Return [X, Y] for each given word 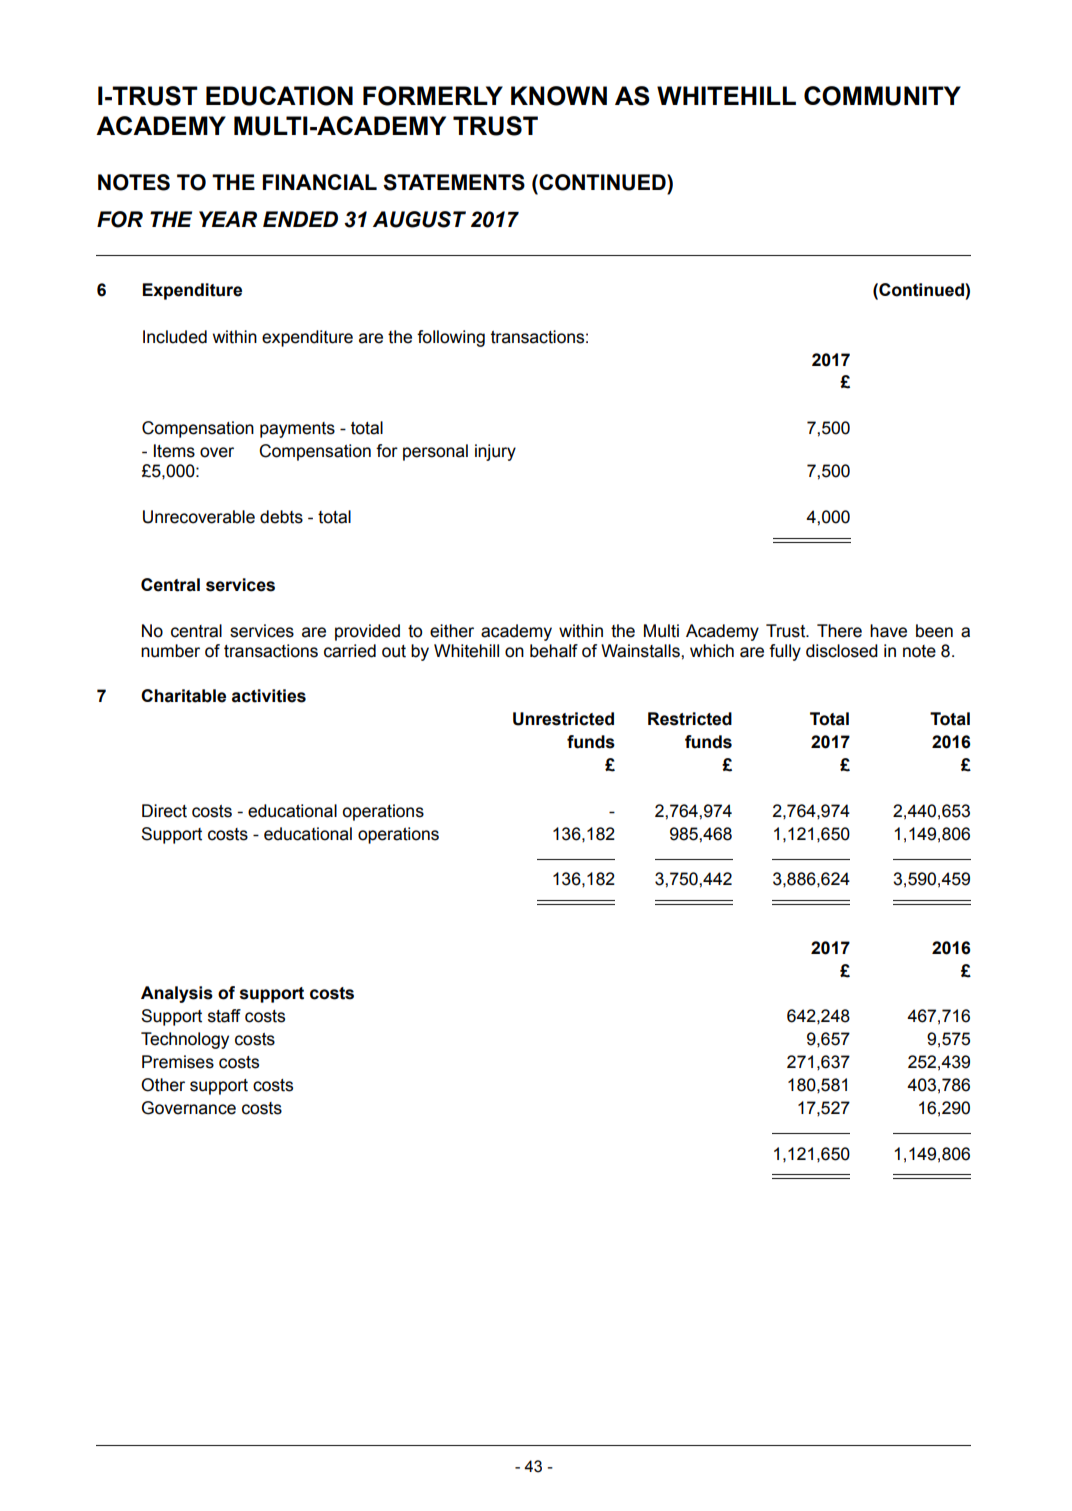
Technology [185, 1040]
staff [224, 1016]
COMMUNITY [882, 96]
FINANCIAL [320, 182]
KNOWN [559, 96]
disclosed [842, 651]
